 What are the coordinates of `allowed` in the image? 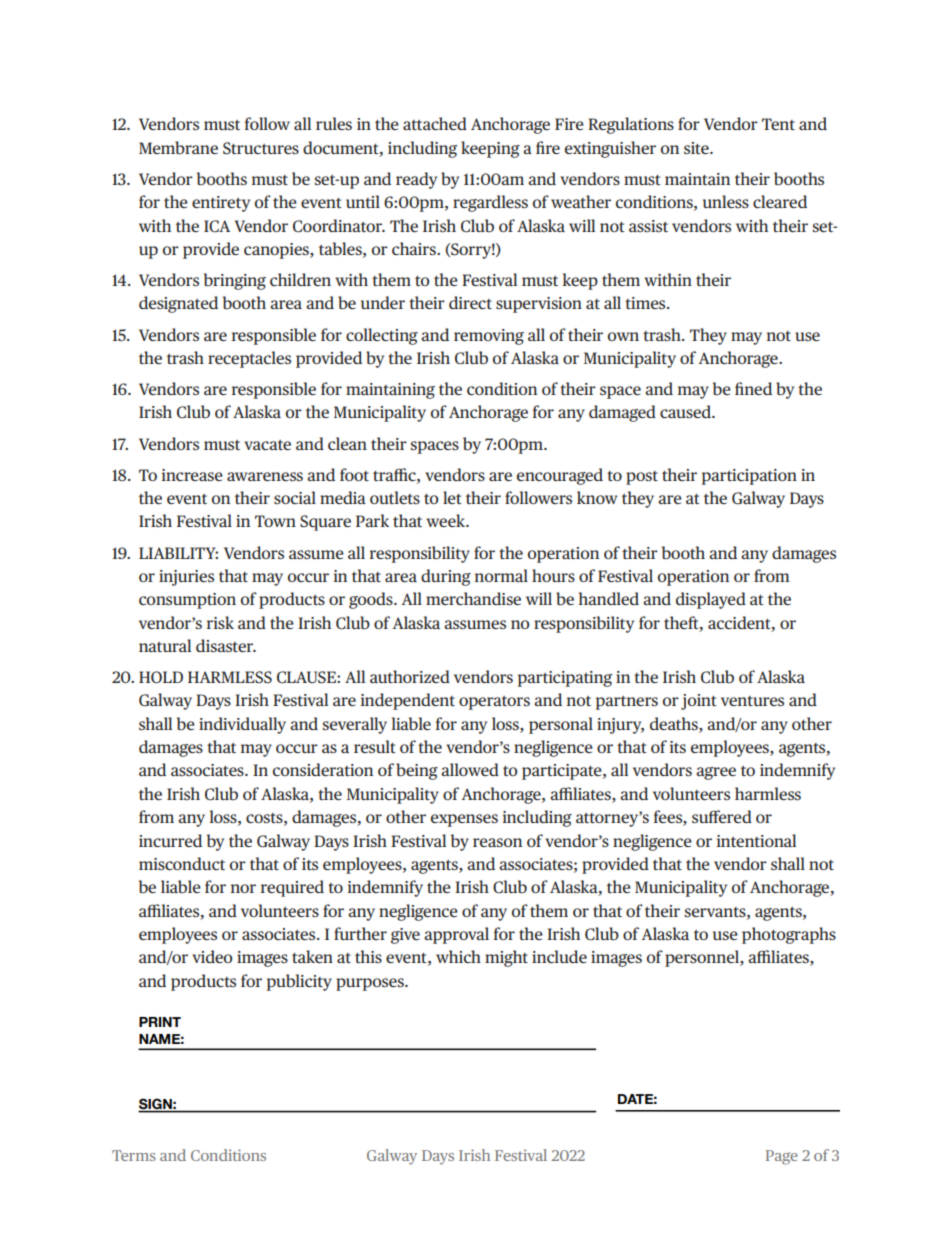 It's located at (470, 769).
